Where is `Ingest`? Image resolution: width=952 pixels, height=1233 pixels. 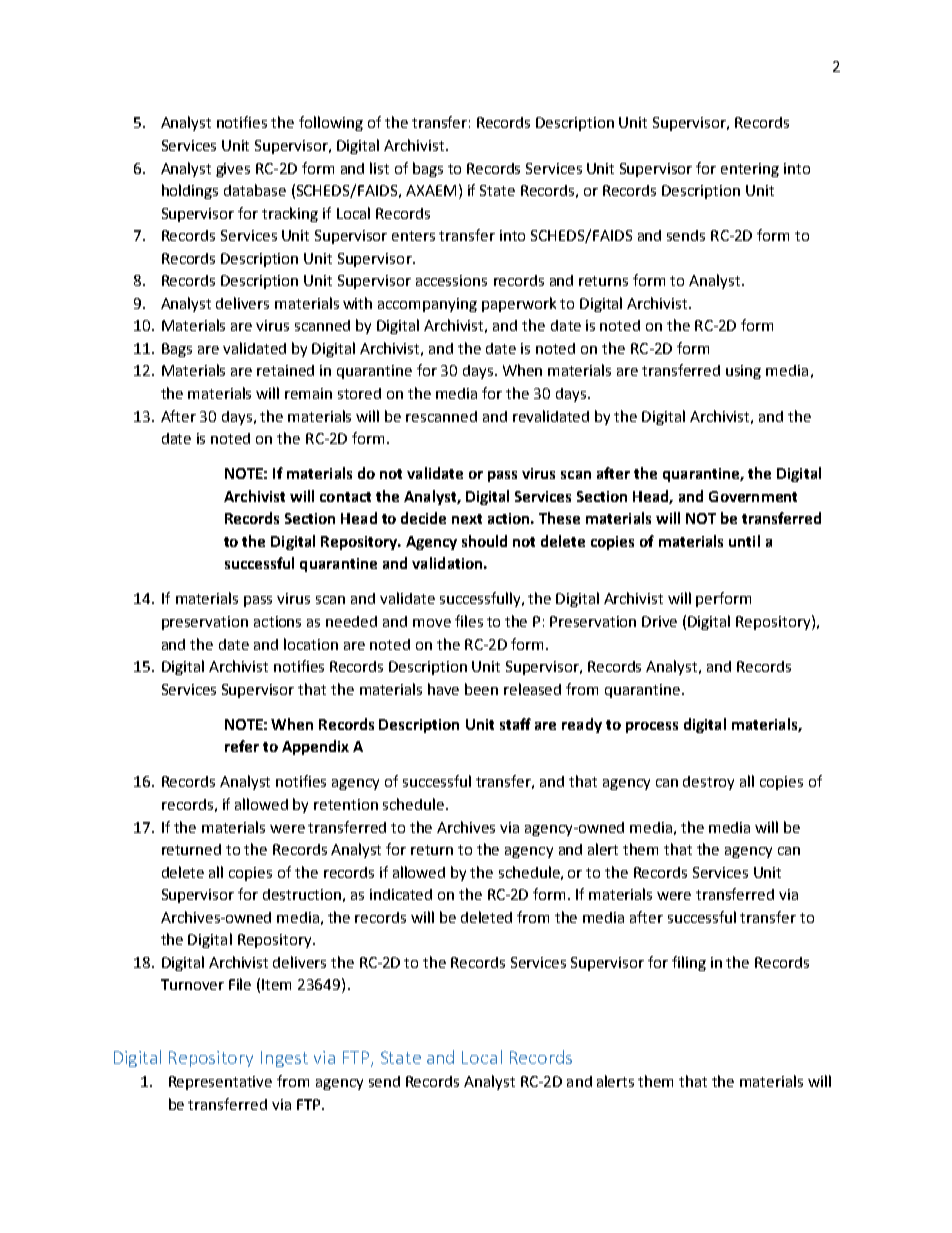
Ingest is located at coordinates (284, 1059).
